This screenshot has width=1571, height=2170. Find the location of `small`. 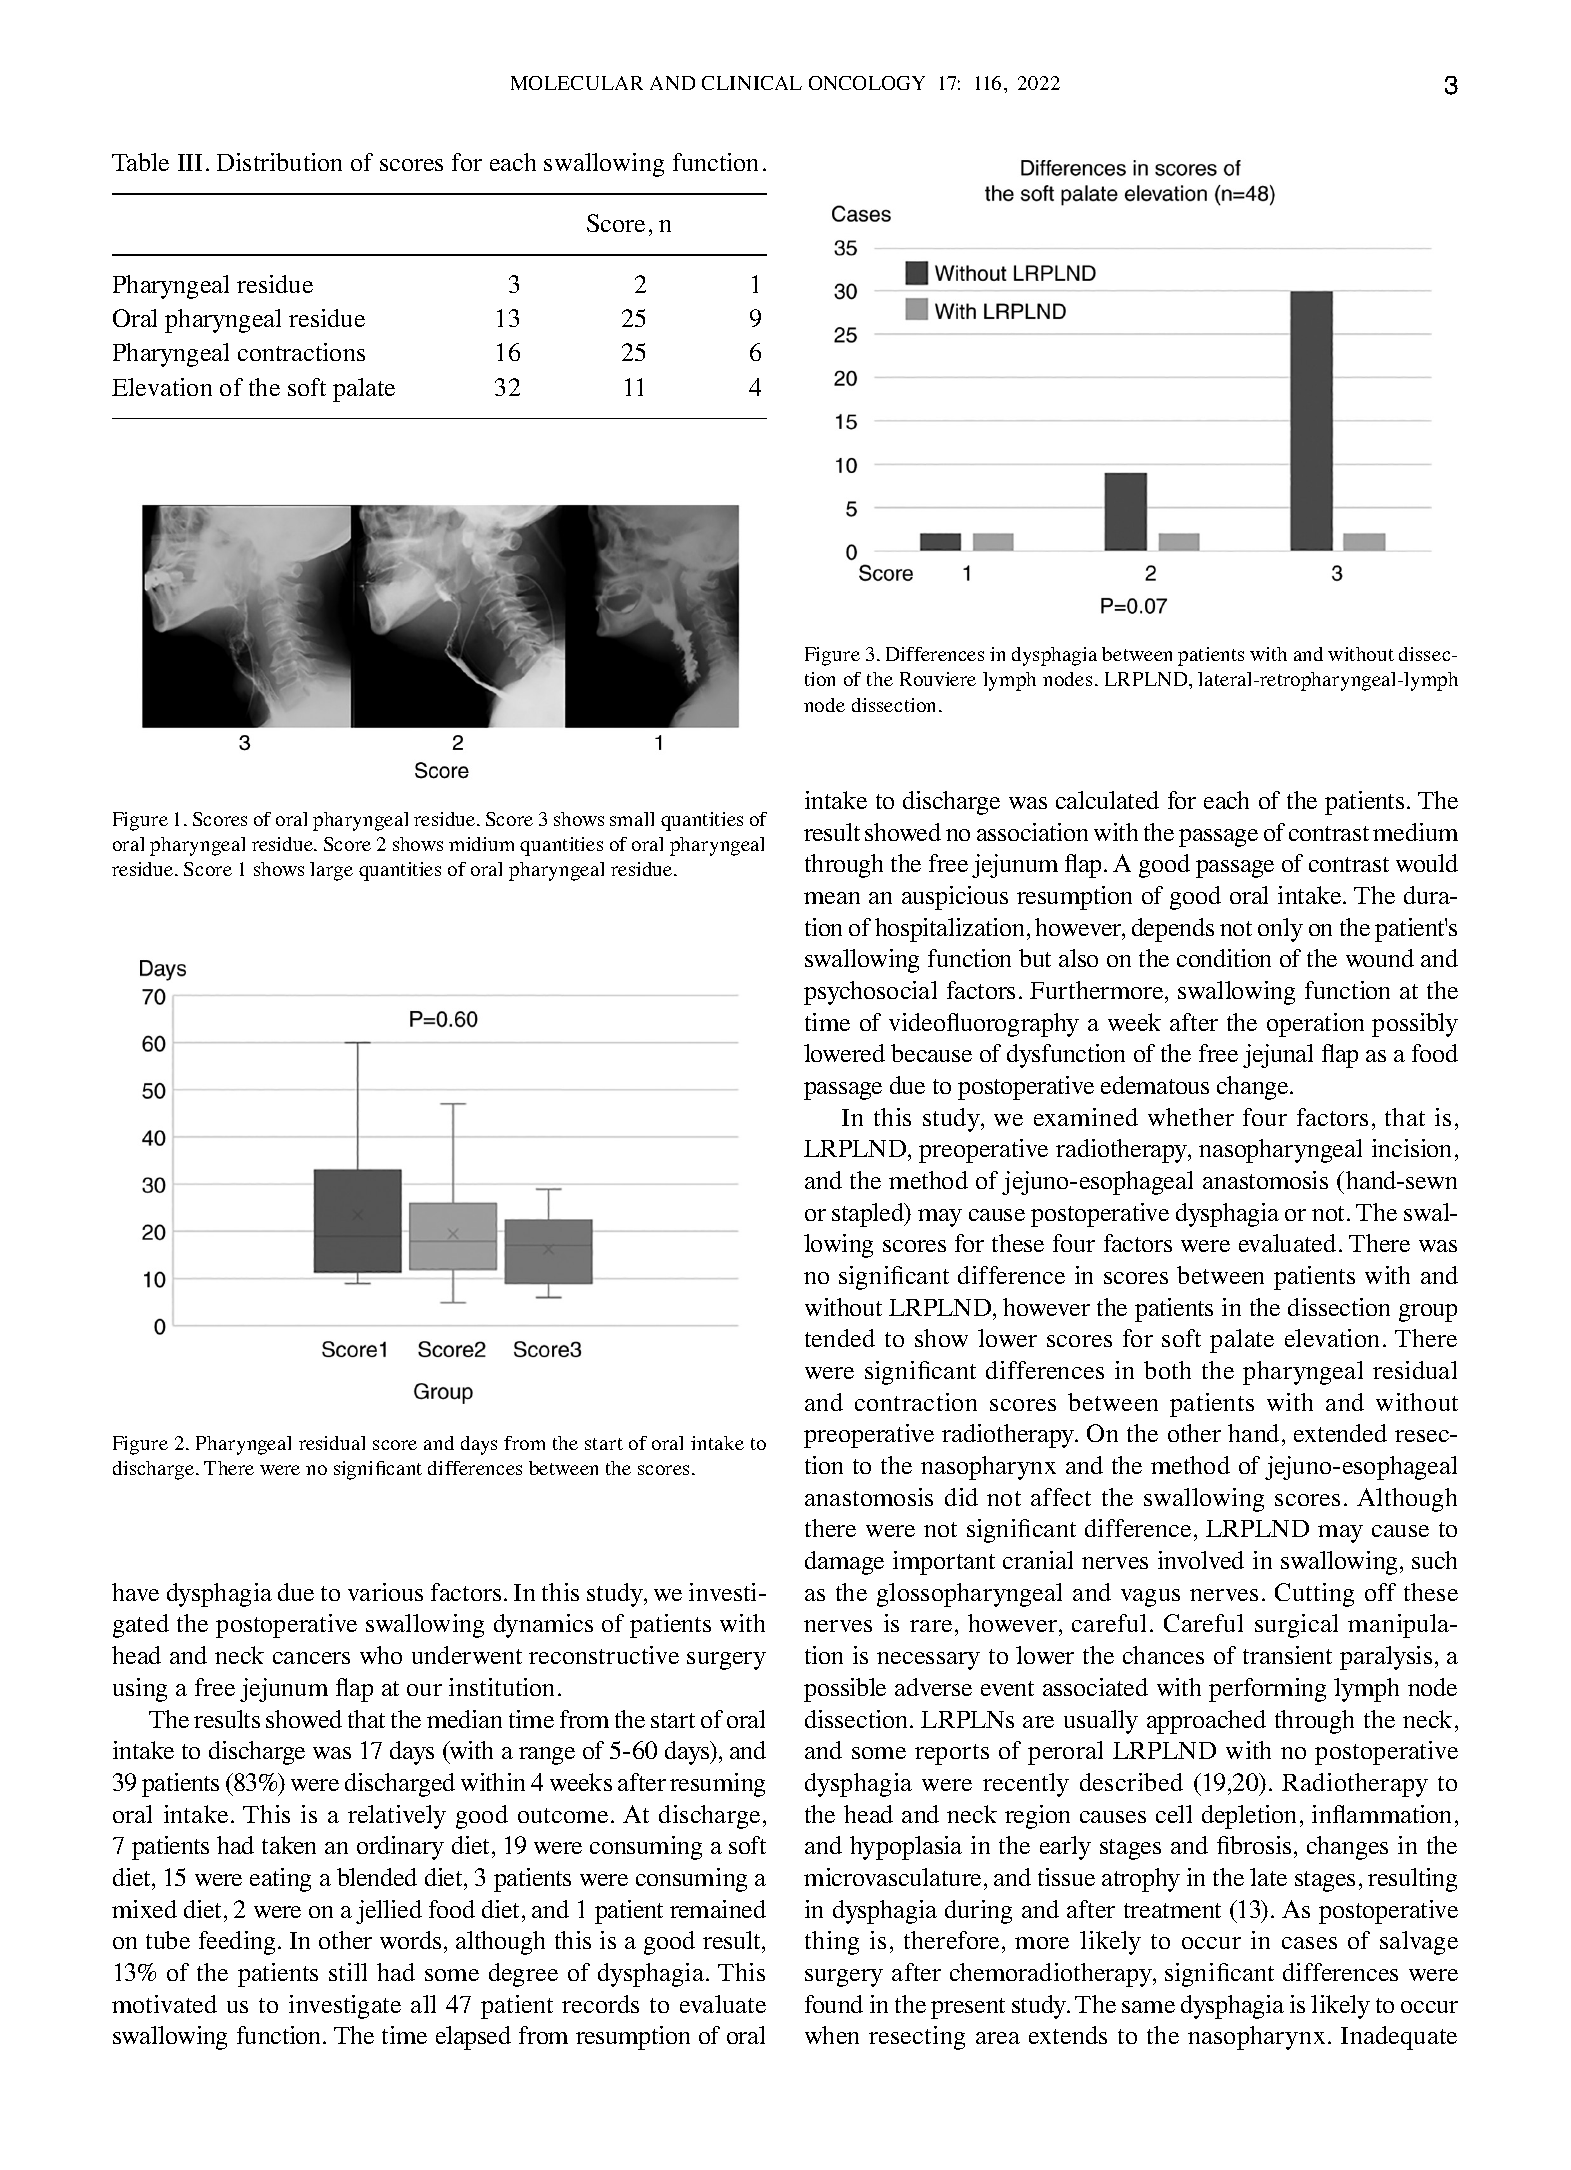

small is located at coordinates (632, 819).
